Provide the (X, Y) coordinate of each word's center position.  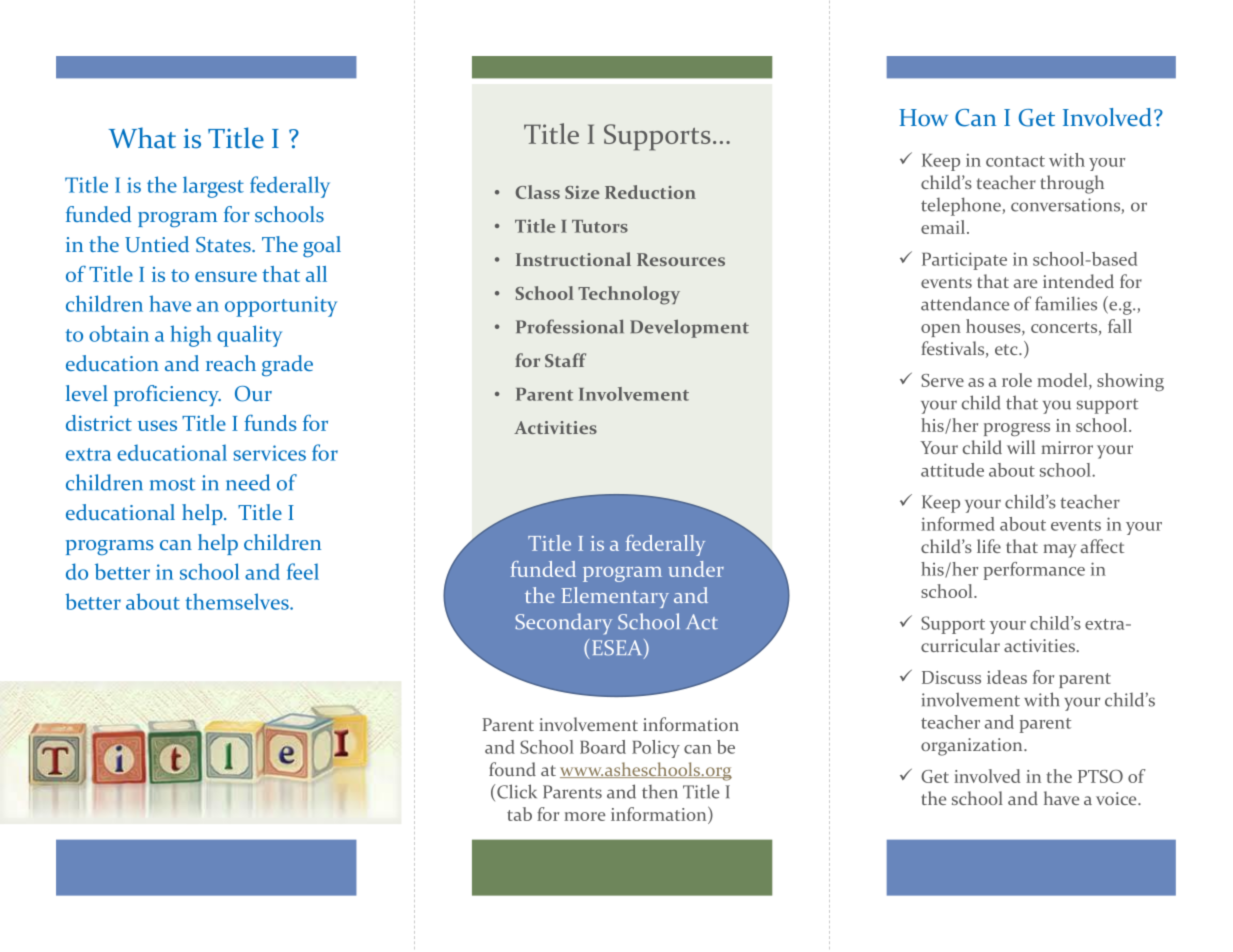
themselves (238, 601)
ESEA (618, 648)
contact (1015, 161)
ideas (1007, 677)
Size (582, 192)
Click (517, 791)
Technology (629, 295)
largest (213, 187)
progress (1017, 429)
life (989, 546)
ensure (226, 276)
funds (270, 423)
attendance (965, 303)
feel (303, 571)
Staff (565, 360)
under (696, 569)
